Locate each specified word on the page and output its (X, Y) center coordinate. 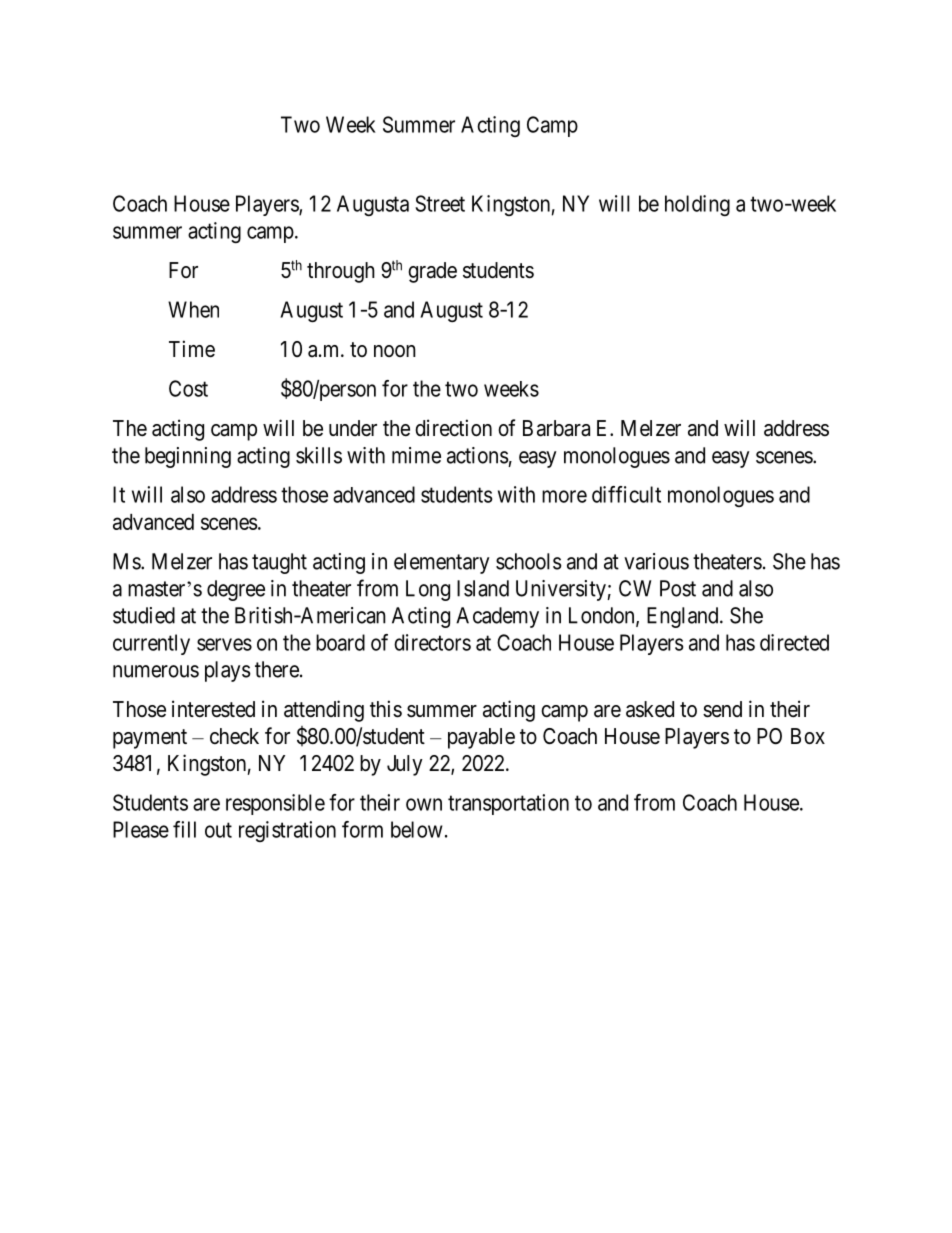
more (564, 496)
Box (808, 736)
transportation (508, 804)
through (341, 272)
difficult (626, 494)
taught (279, 563)
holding (697, 205)
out (218, 830)
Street (440, 203)
